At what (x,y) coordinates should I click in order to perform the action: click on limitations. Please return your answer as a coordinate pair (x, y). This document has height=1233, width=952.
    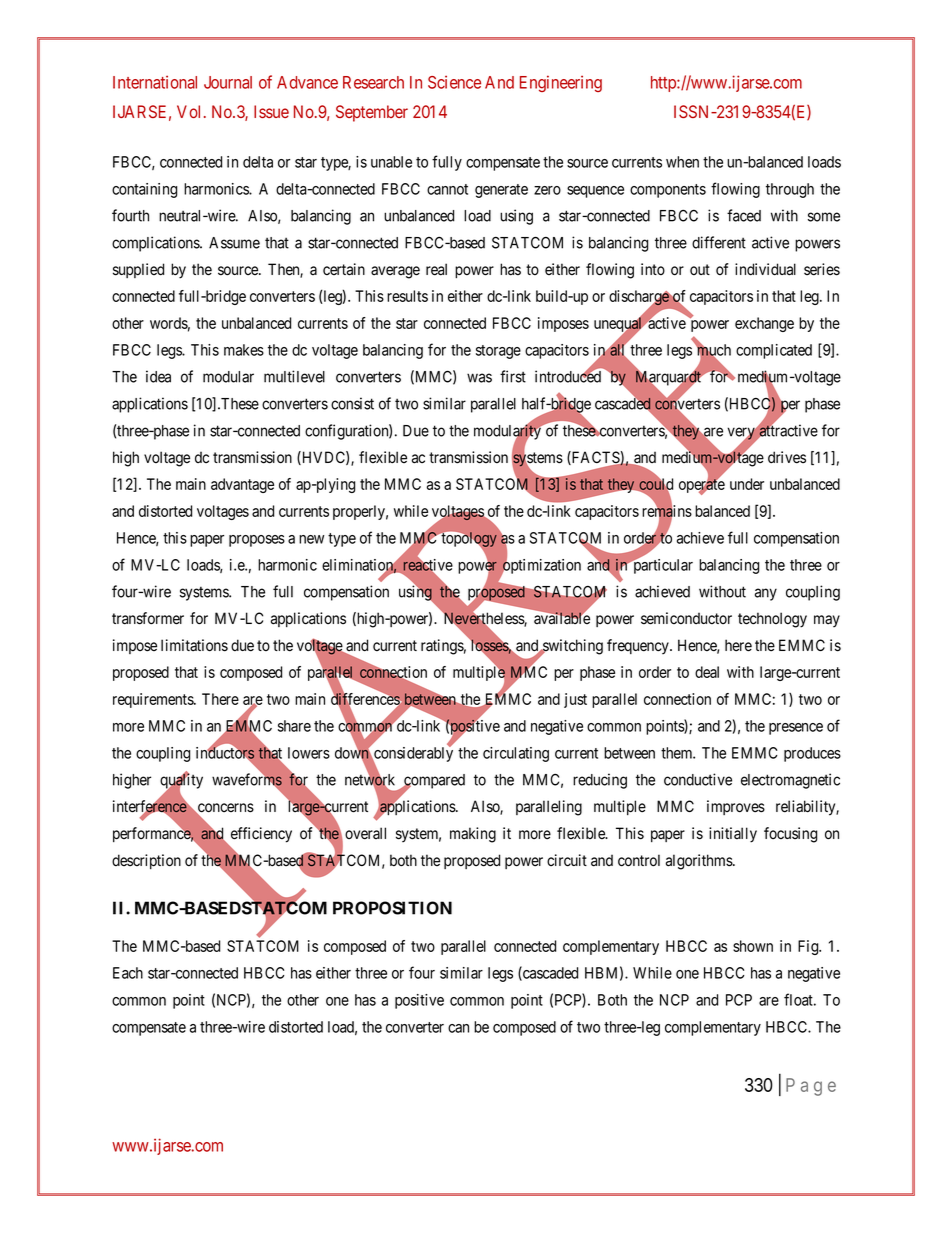
    Looking at the image, I should click on (194, 645).
